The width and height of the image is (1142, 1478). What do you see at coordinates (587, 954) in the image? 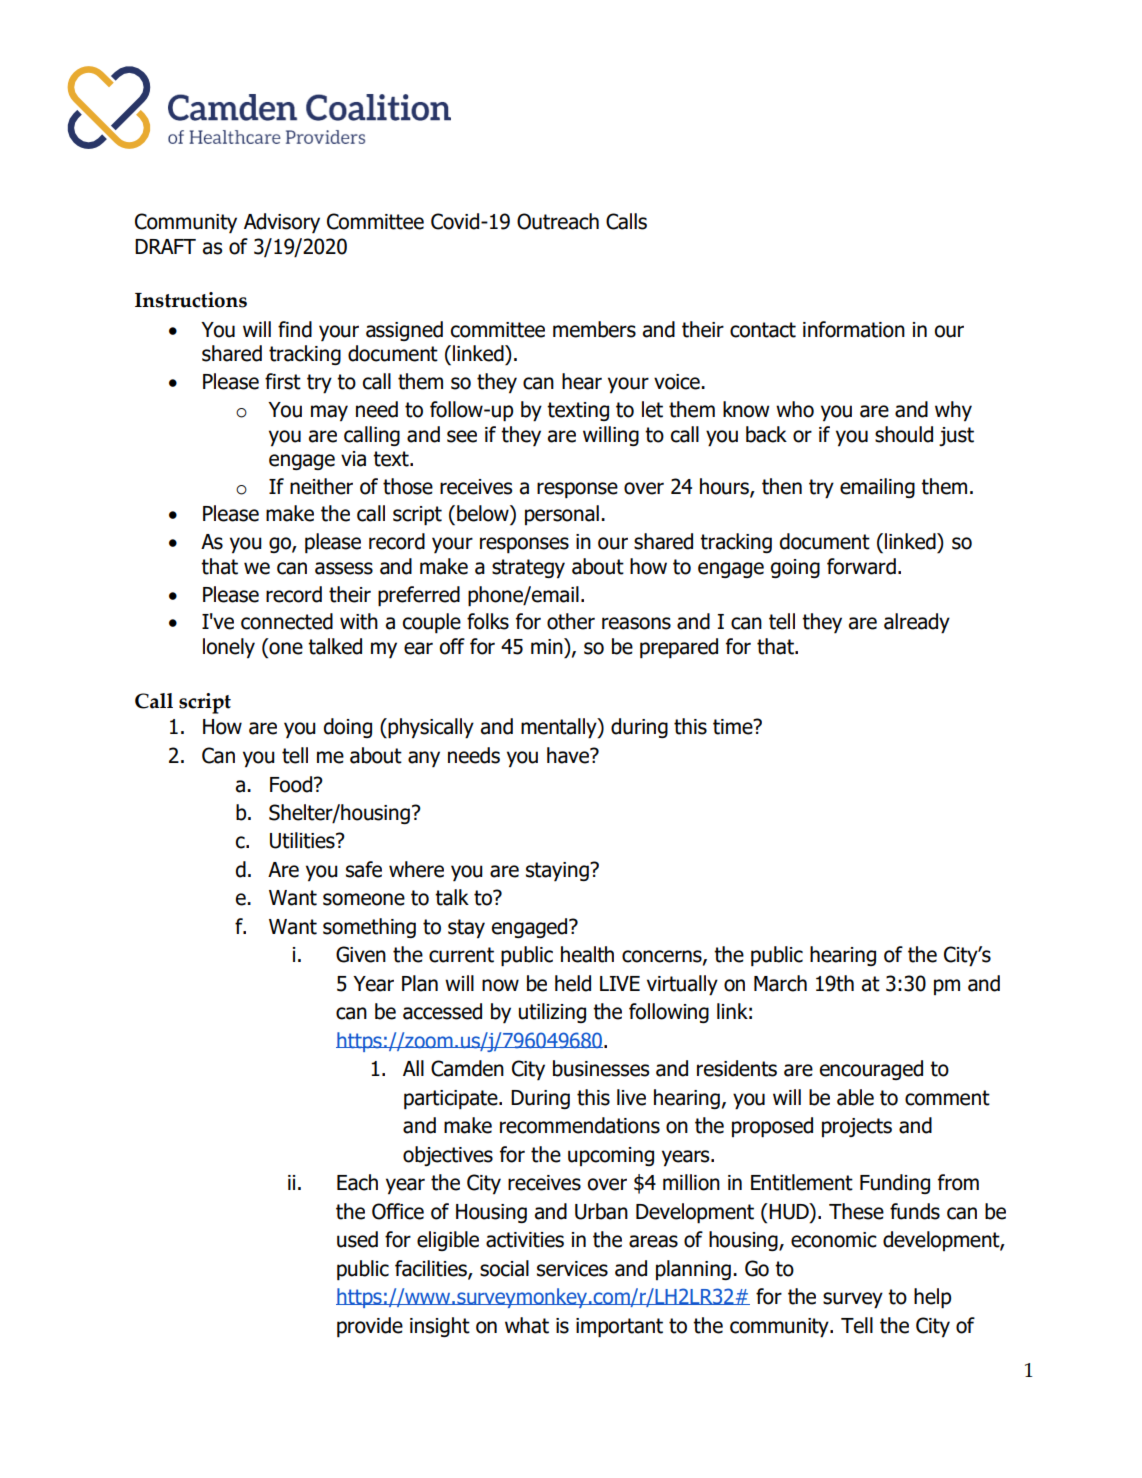
I see `health` at bounding box center [587, 954].
